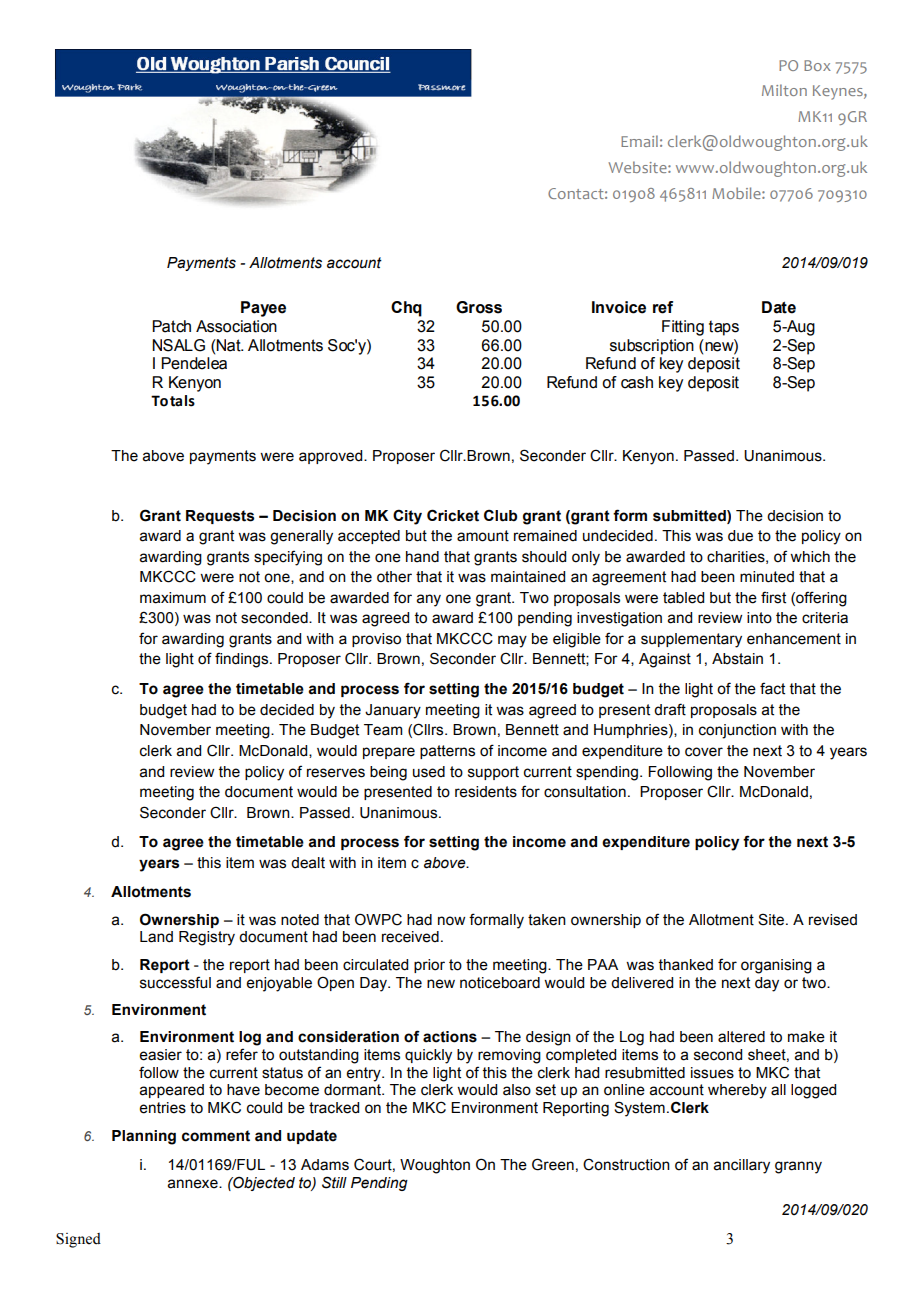 The width and height of the screenshot is (924, 1308). Describe the element at coordinates (553, 1164) in the screenshot. I see `Green` at that location.
